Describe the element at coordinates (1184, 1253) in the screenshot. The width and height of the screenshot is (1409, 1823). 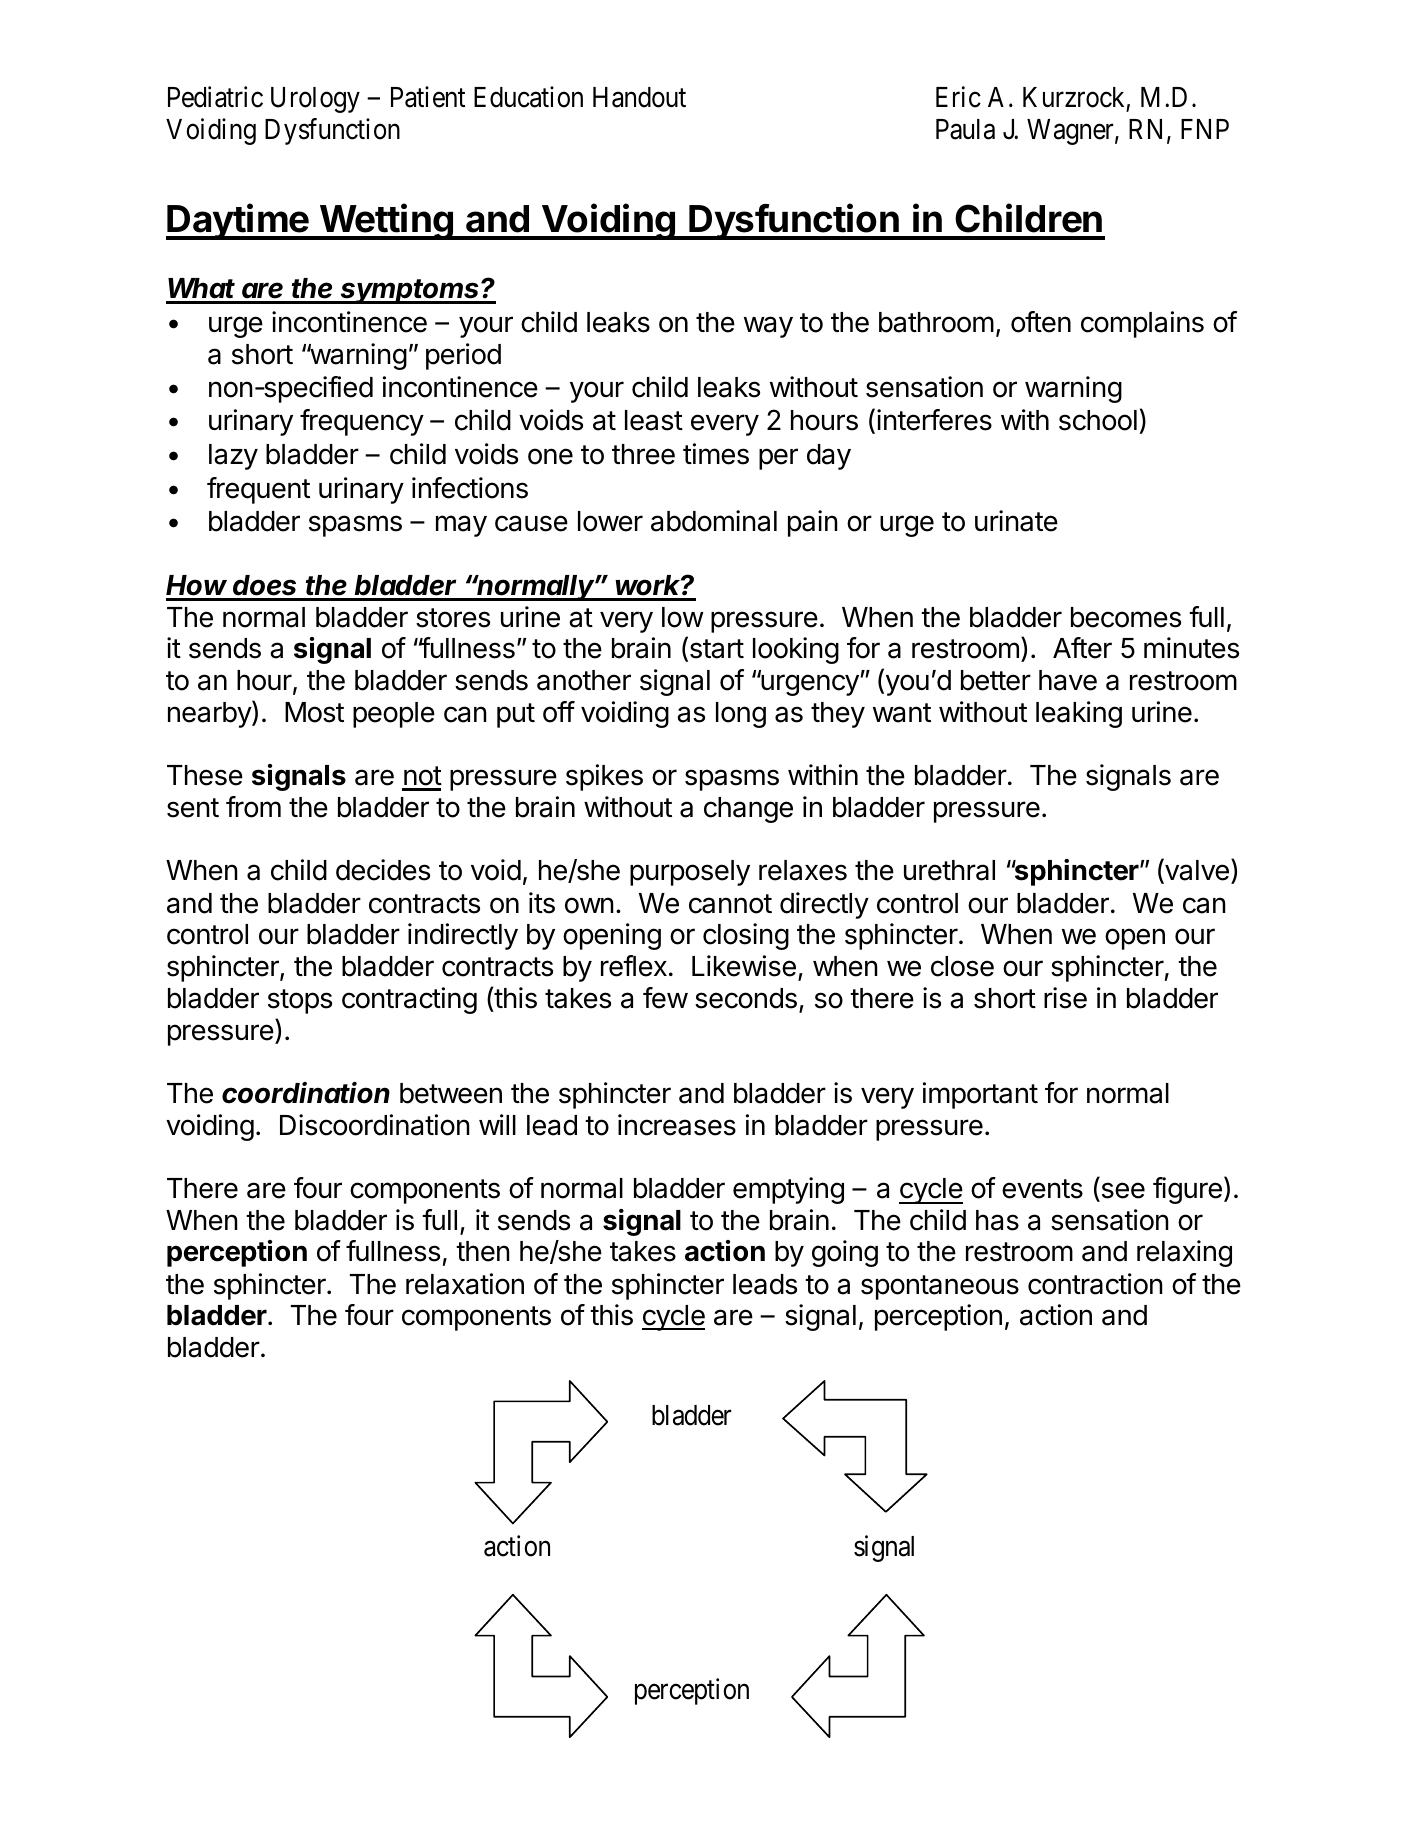
I see `relaxing` at that location.
